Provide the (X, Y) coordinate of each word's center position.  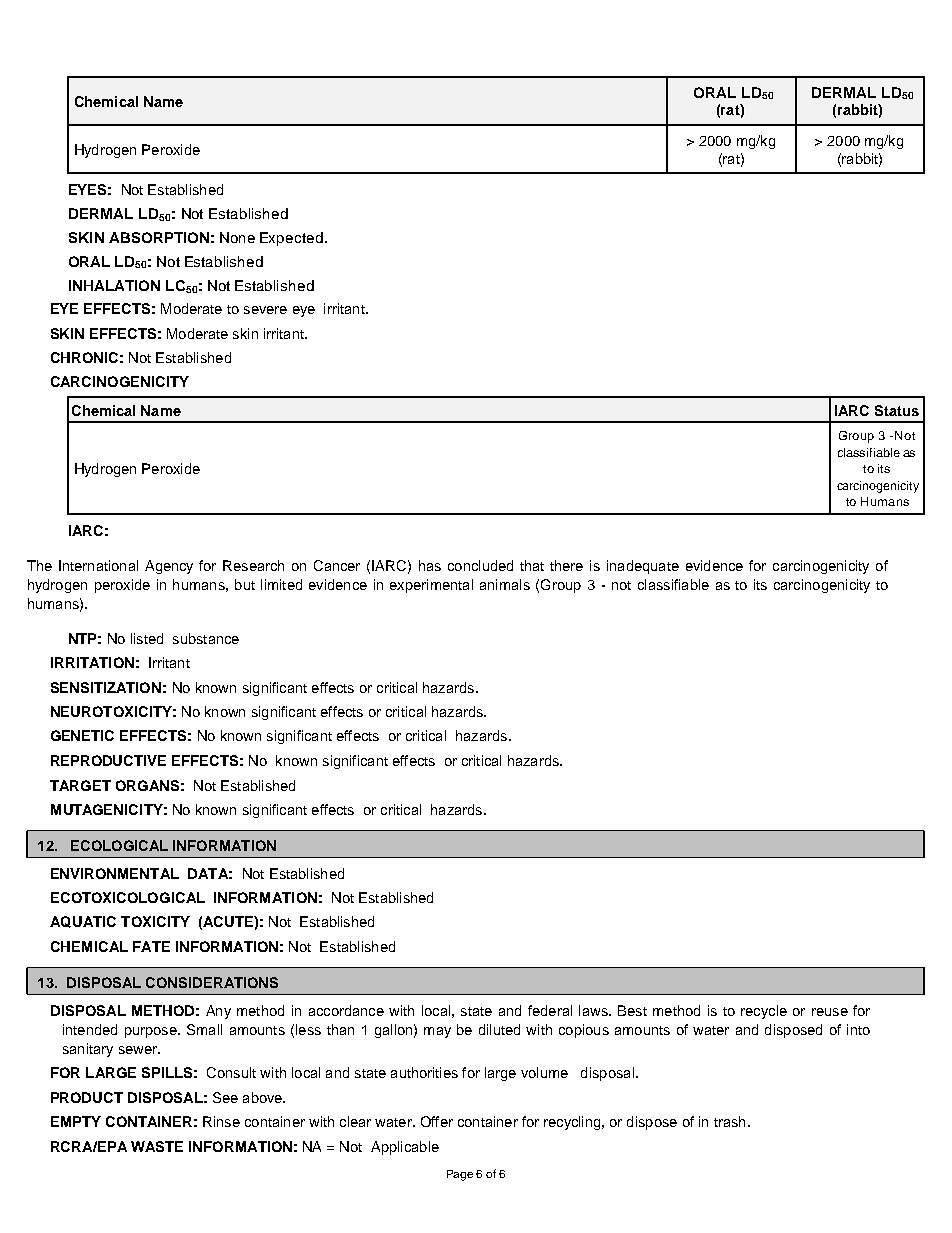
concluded (480, 565)
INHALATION (114, 285)
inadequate (643, 567)
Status (897, 410)
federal (550, 1010)
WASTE (157, 1146)
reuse (830, 1012)
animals (505, 584)
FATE (151, 946)
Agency (169, 567)
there (566, 565)
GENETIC (82, 735)
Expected (291, 239)
